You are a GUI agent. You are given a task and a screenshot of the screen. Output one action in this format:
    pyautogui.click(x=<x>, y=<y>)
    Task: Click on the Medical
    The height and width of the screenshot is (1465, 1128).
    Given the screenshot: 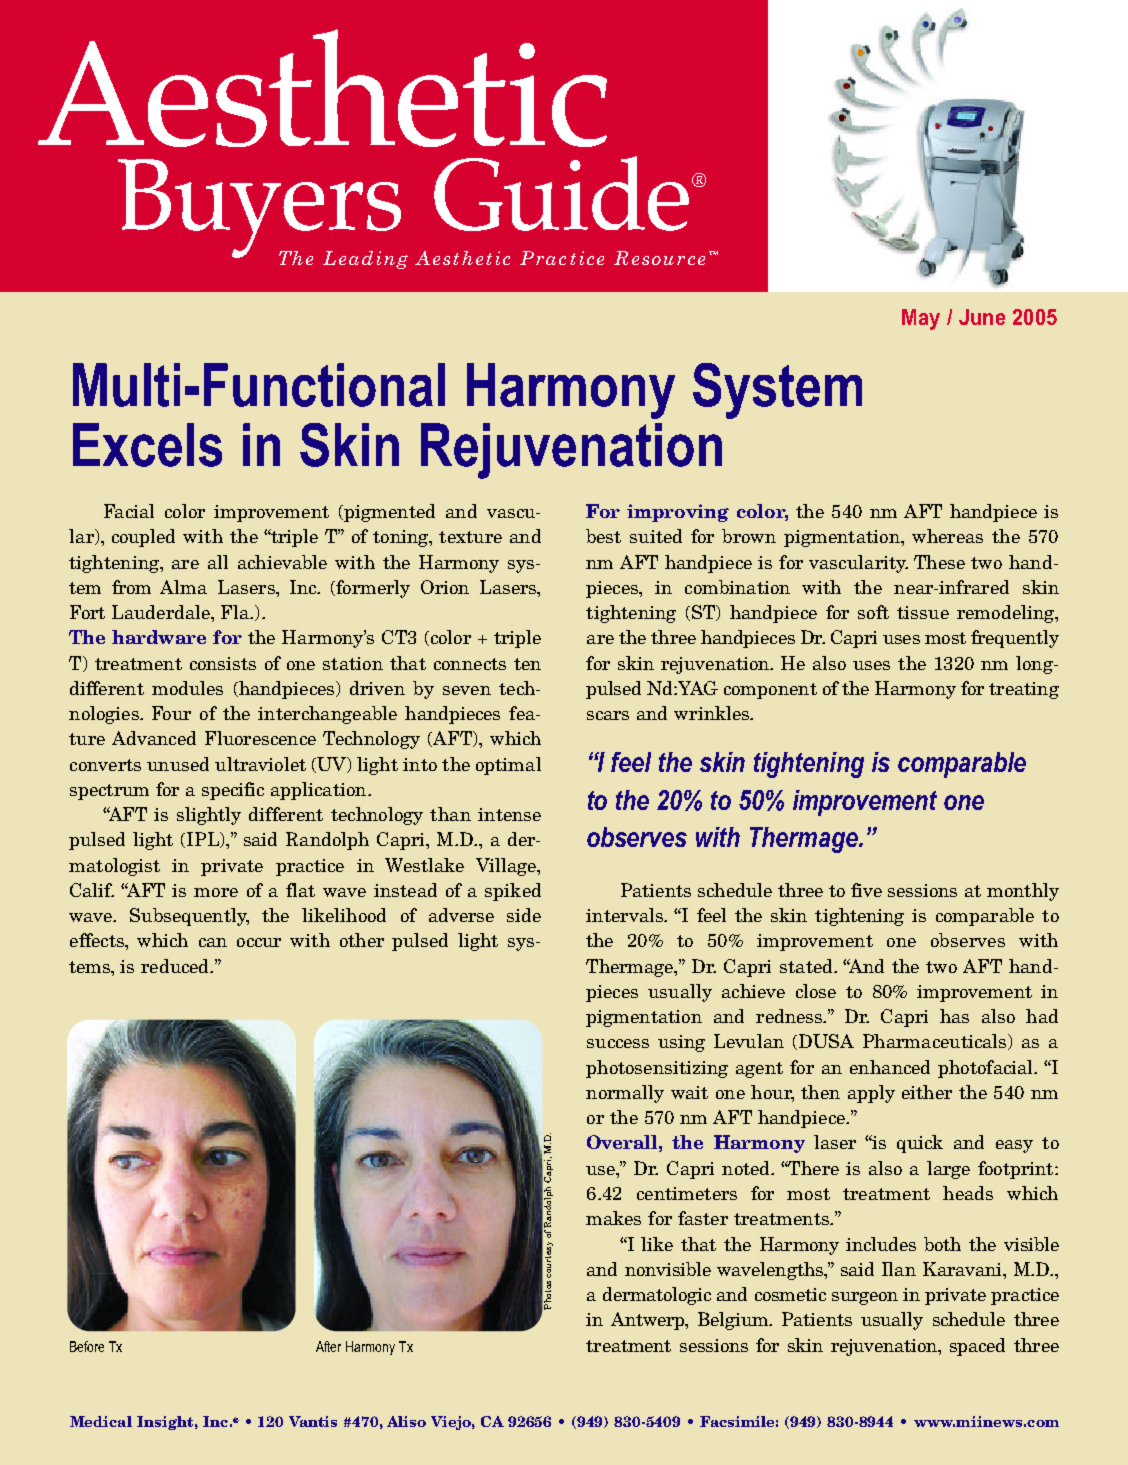 What is the action you would take?
    pyautogui.click(x=101, y=1421)
